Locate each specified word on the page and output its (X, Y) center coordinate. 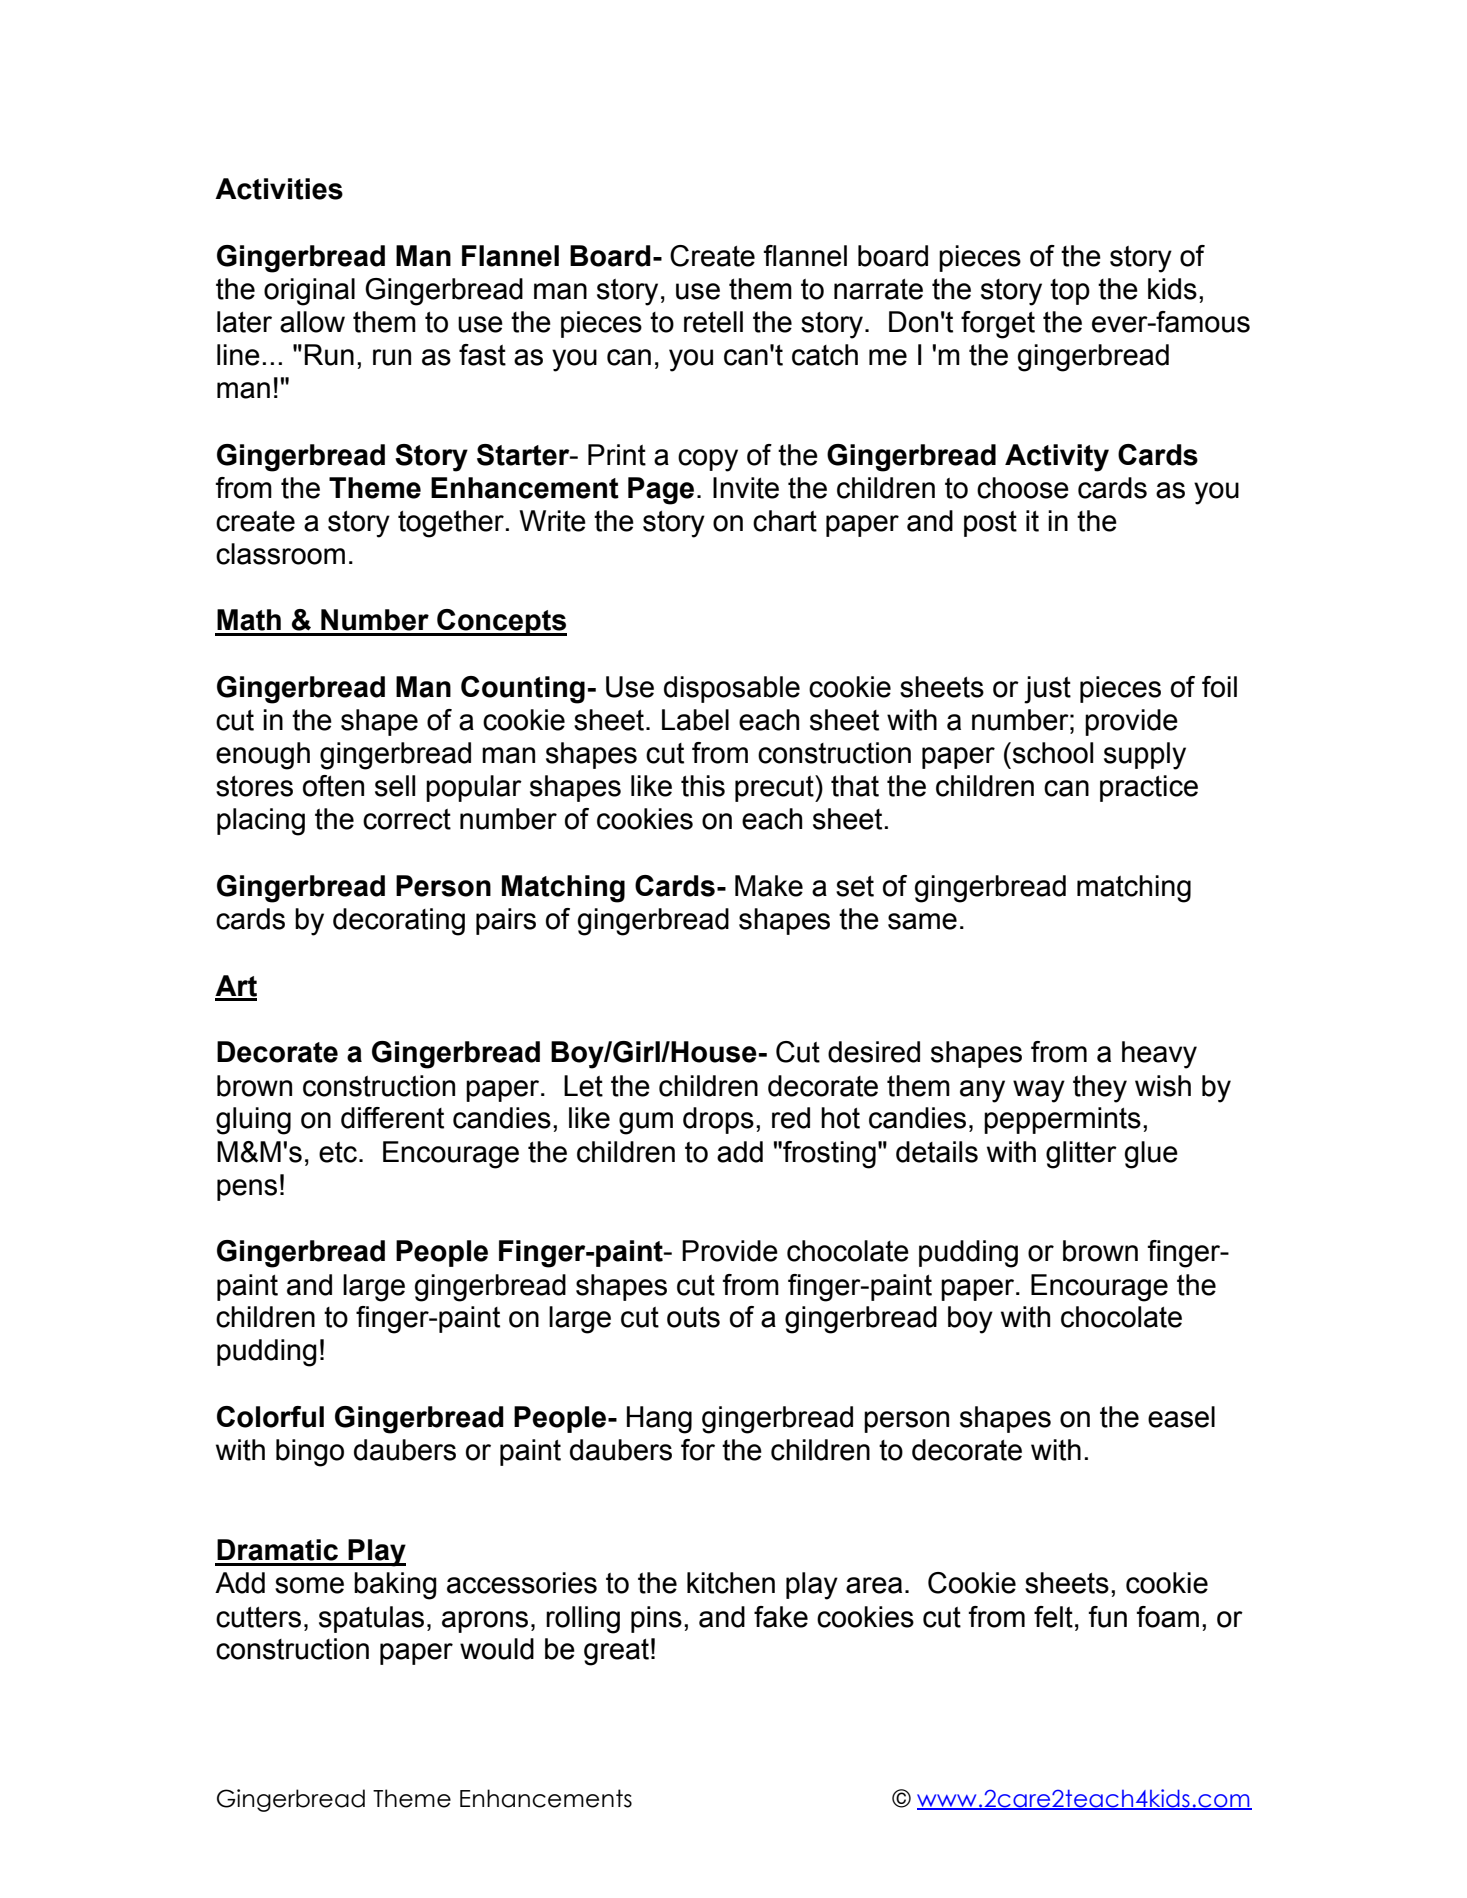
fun (1107, 1617)
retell (713, 322)
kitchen (731, 1583)
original (309, 292)
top (1070, 292)
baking (395, 1586)
